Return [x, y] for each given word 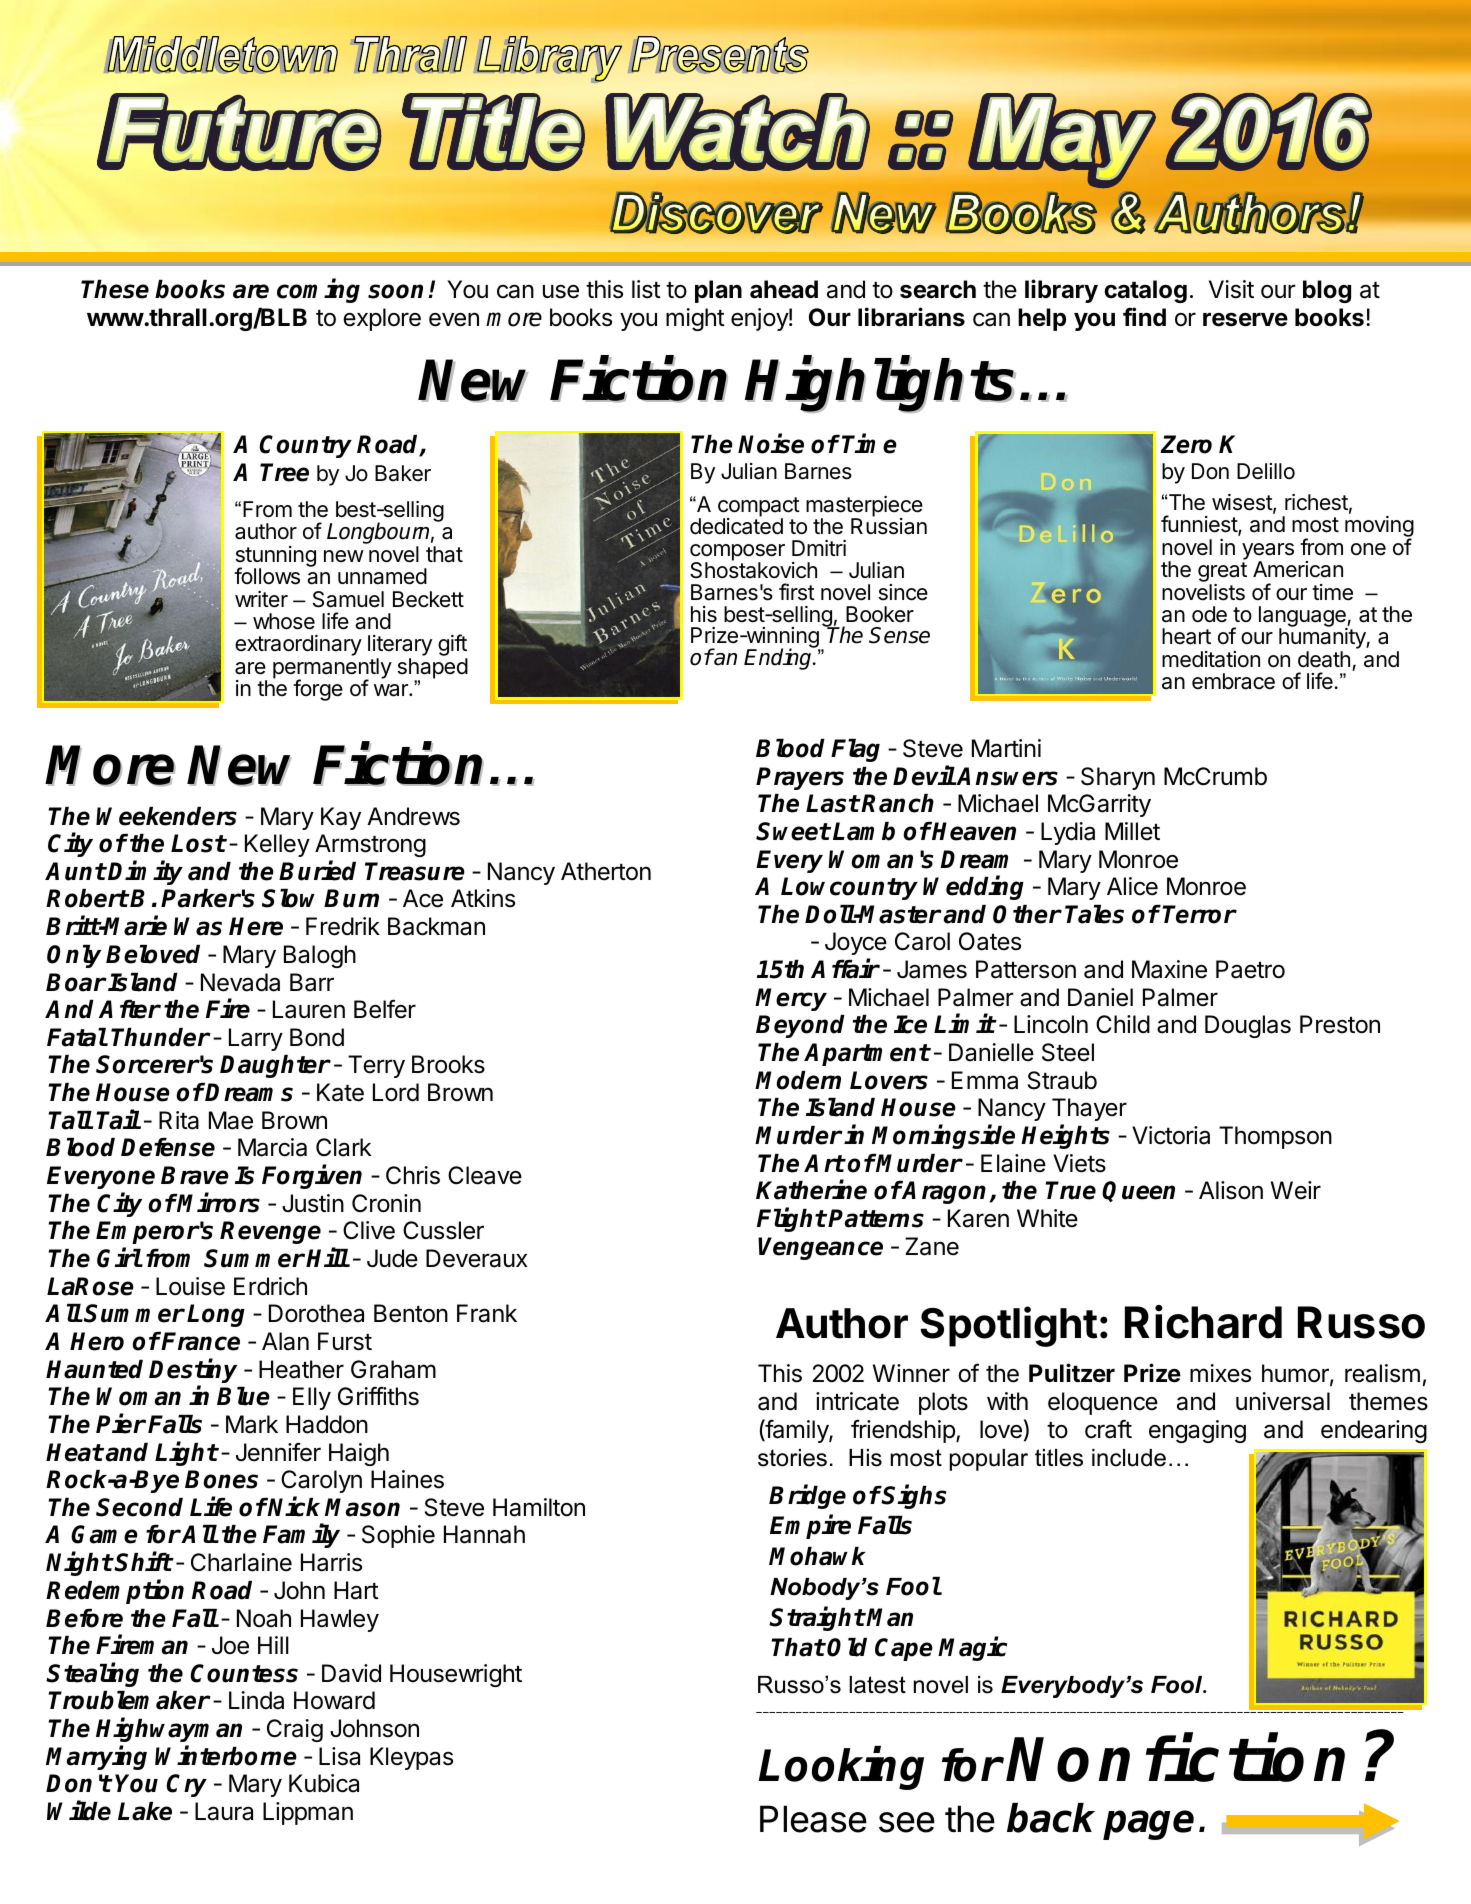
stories [792, 1458]
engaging [1197, 1431]
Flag [855, 750]
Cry [186, 1785]
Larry [256, 1039]
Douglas [1248, 1026]
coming [318, 291]
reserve [1245, 319]
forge [318, 690]
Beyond [800, 1026]
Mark [252, 1424]
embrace [1233, 681]
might [695, 319]
